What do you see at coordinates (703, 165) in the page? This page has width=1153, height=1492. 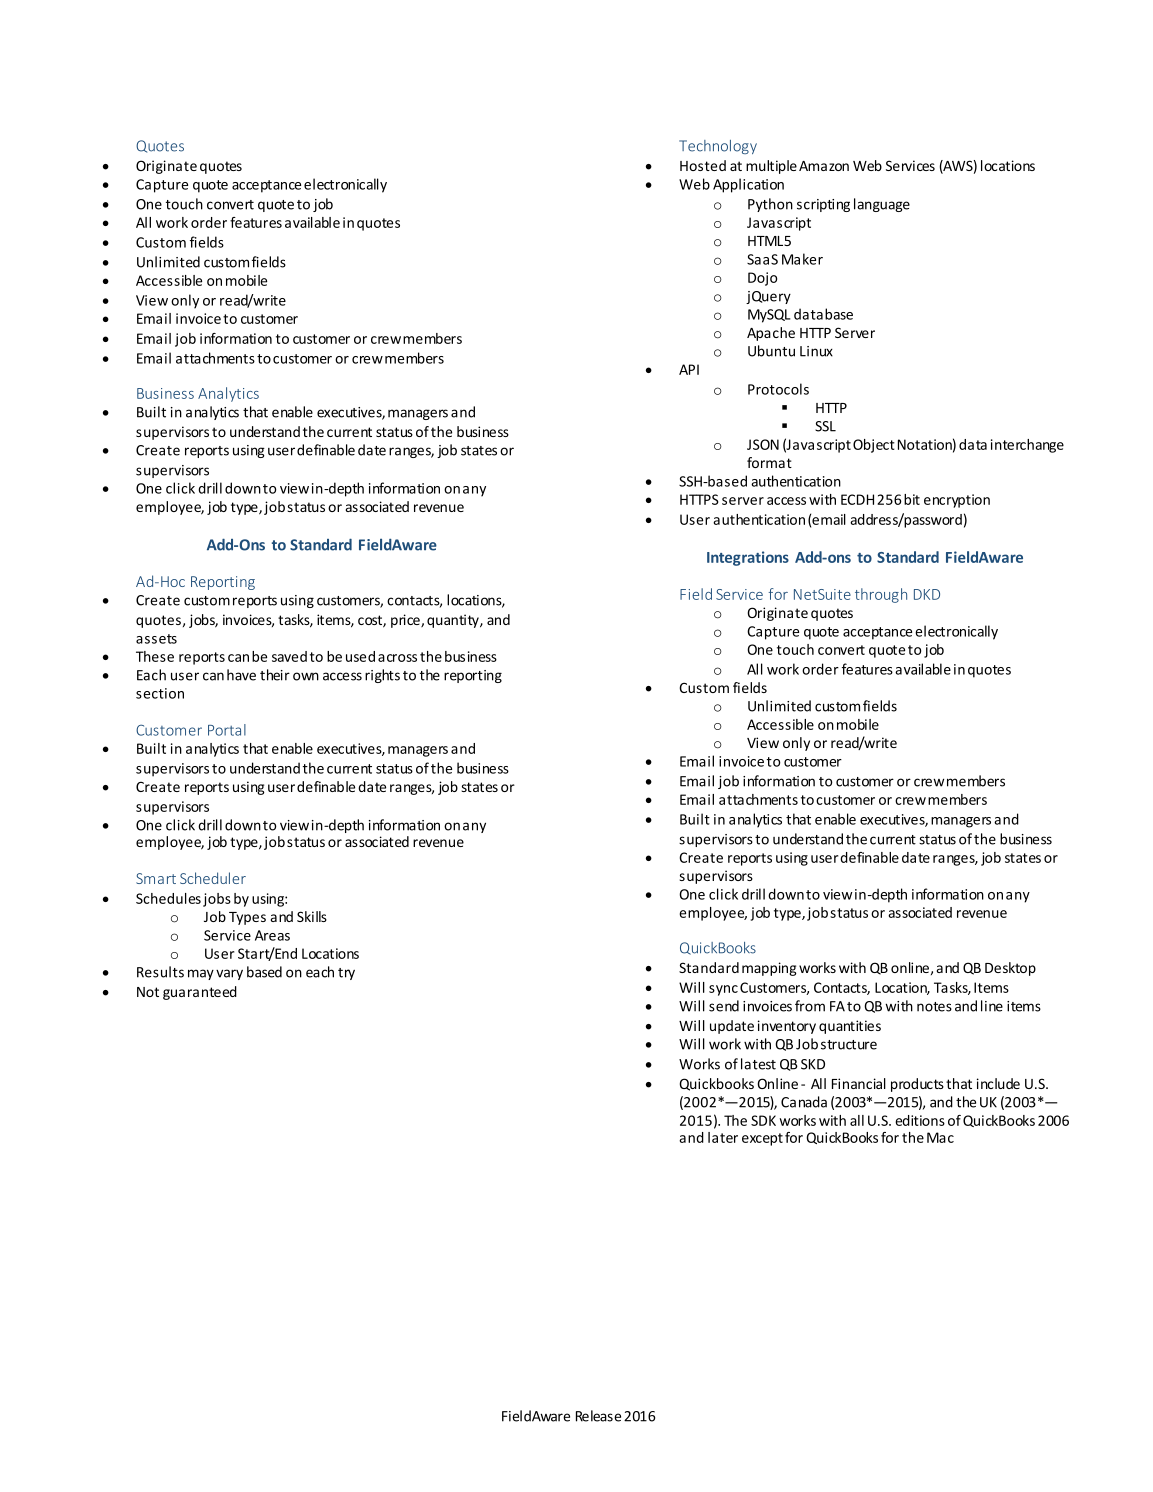 I see `Hosted` at bounding box center [703, 165].
